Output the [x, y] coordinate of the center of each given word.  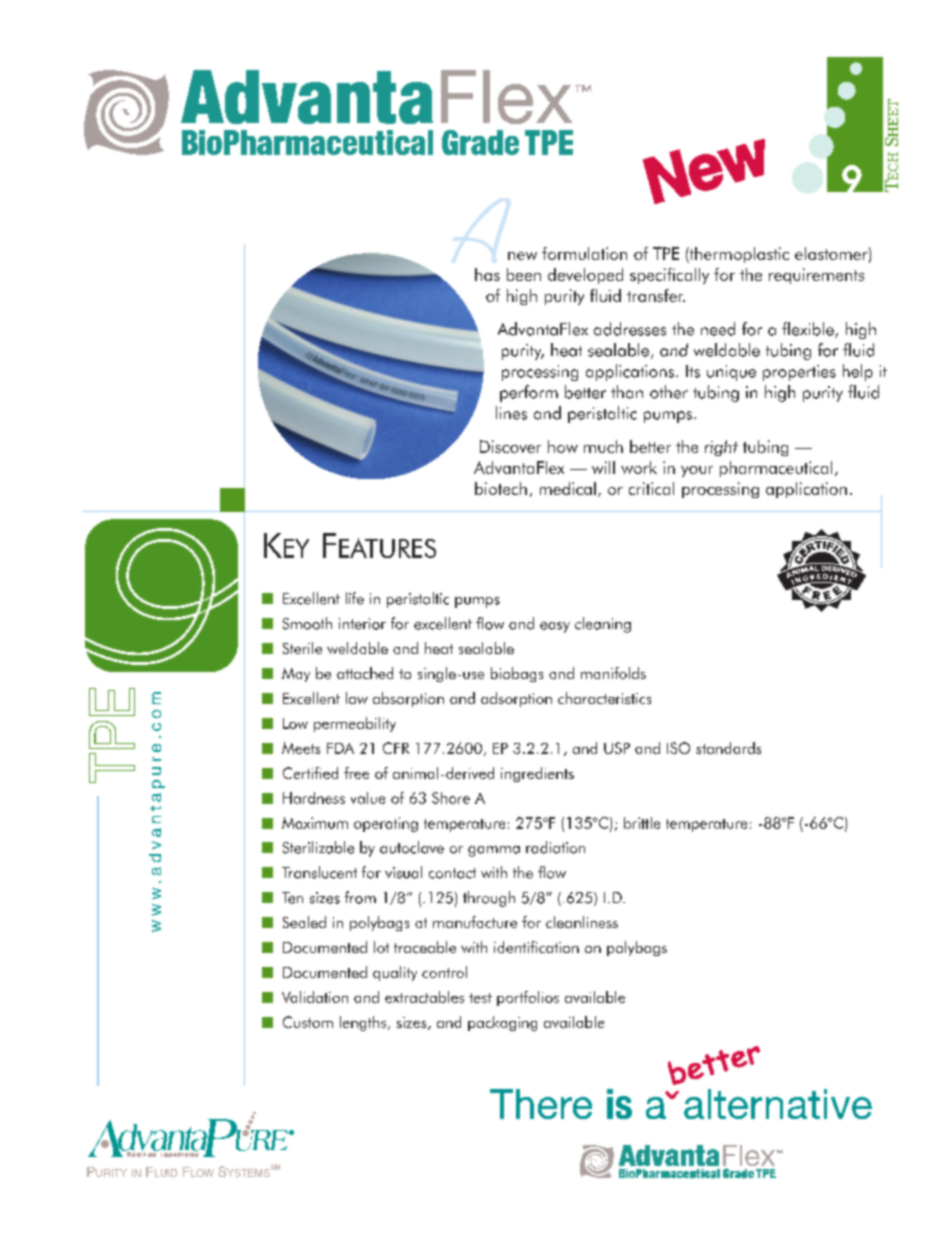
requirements [816, 276]
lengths [364, 1023]
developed [585, 276]
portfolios [528, 998]
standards [728, 748]
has [487, 274]
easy [555, 627]
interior [362, 624]
